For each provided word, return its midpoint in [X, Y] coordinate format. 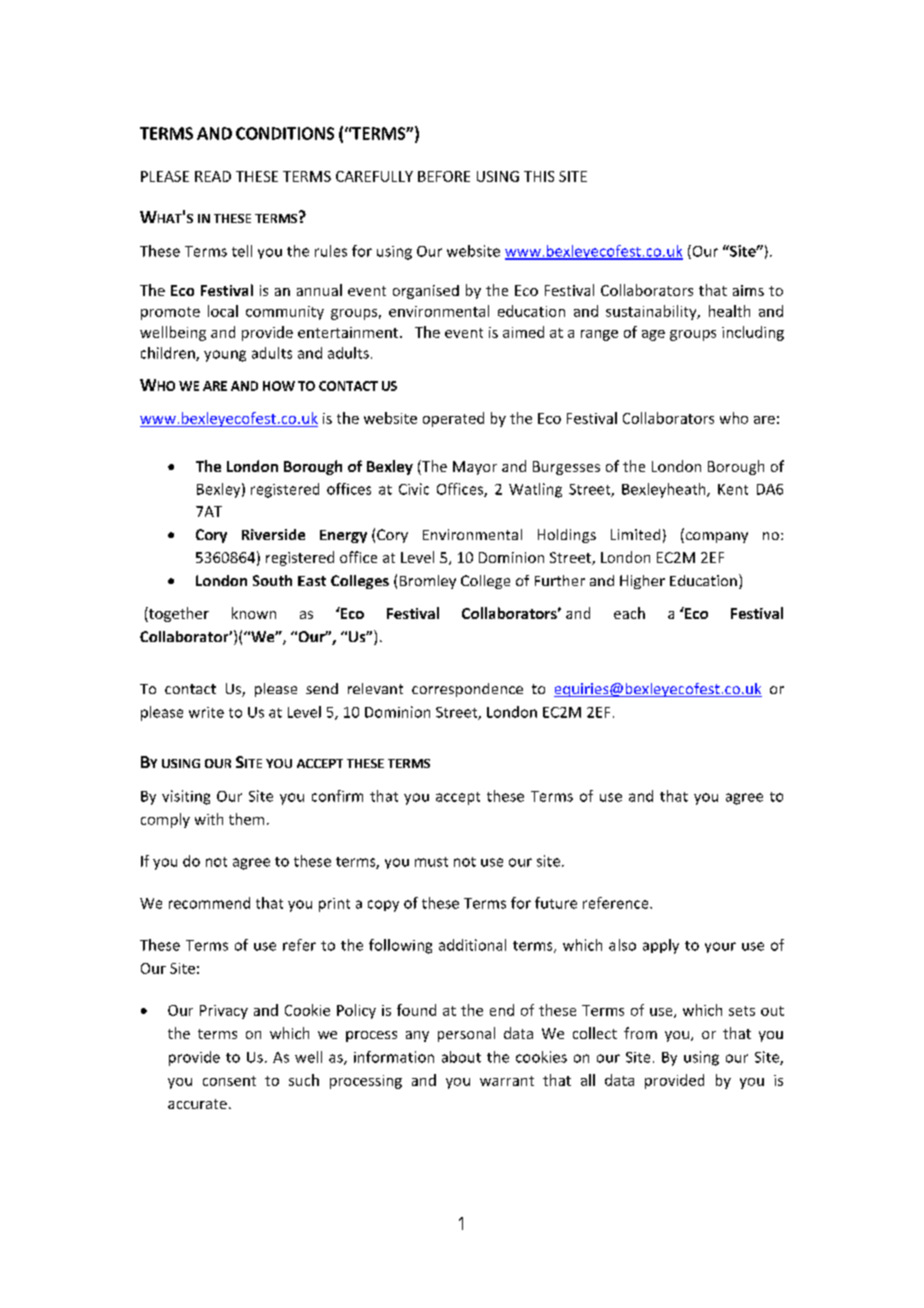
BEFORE [444, 176]
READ [213, 176]
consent [229, 1081]
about [461, 1057]
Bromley [428, 582]
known [254, 613]
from [640, 1033]
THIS [539, 176]
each [629, 613]
